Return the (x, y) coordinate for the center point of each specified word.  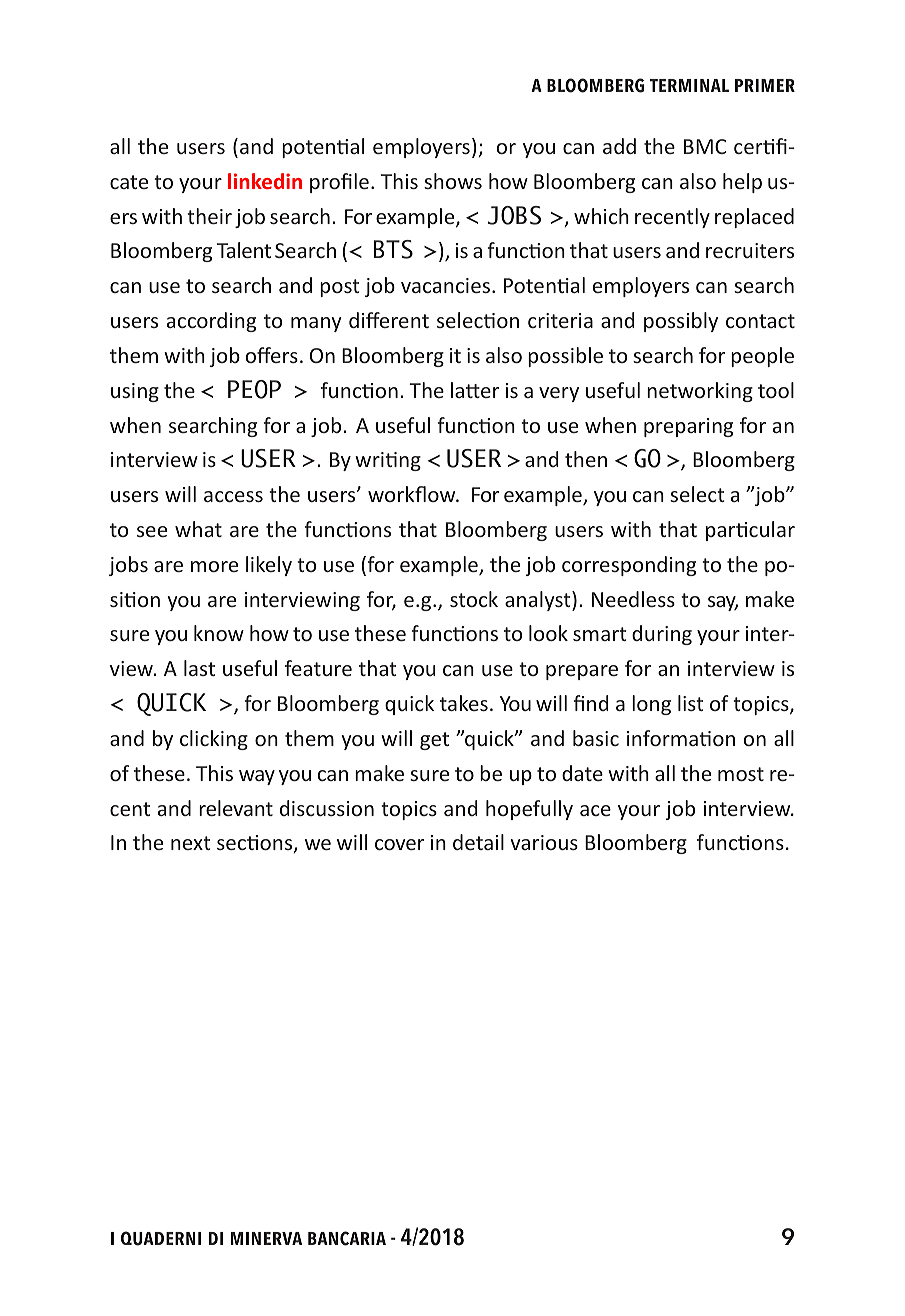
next (190, 843)
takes (464, 703)
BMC (705, 146)
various (544, 842)
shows (453, 181)
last (199, 668)
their (209, 216)
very (559, 394)
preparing (688, 427)
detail (478, 842)
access (233, 496)
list (690, 703)
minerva (266, 1238)
